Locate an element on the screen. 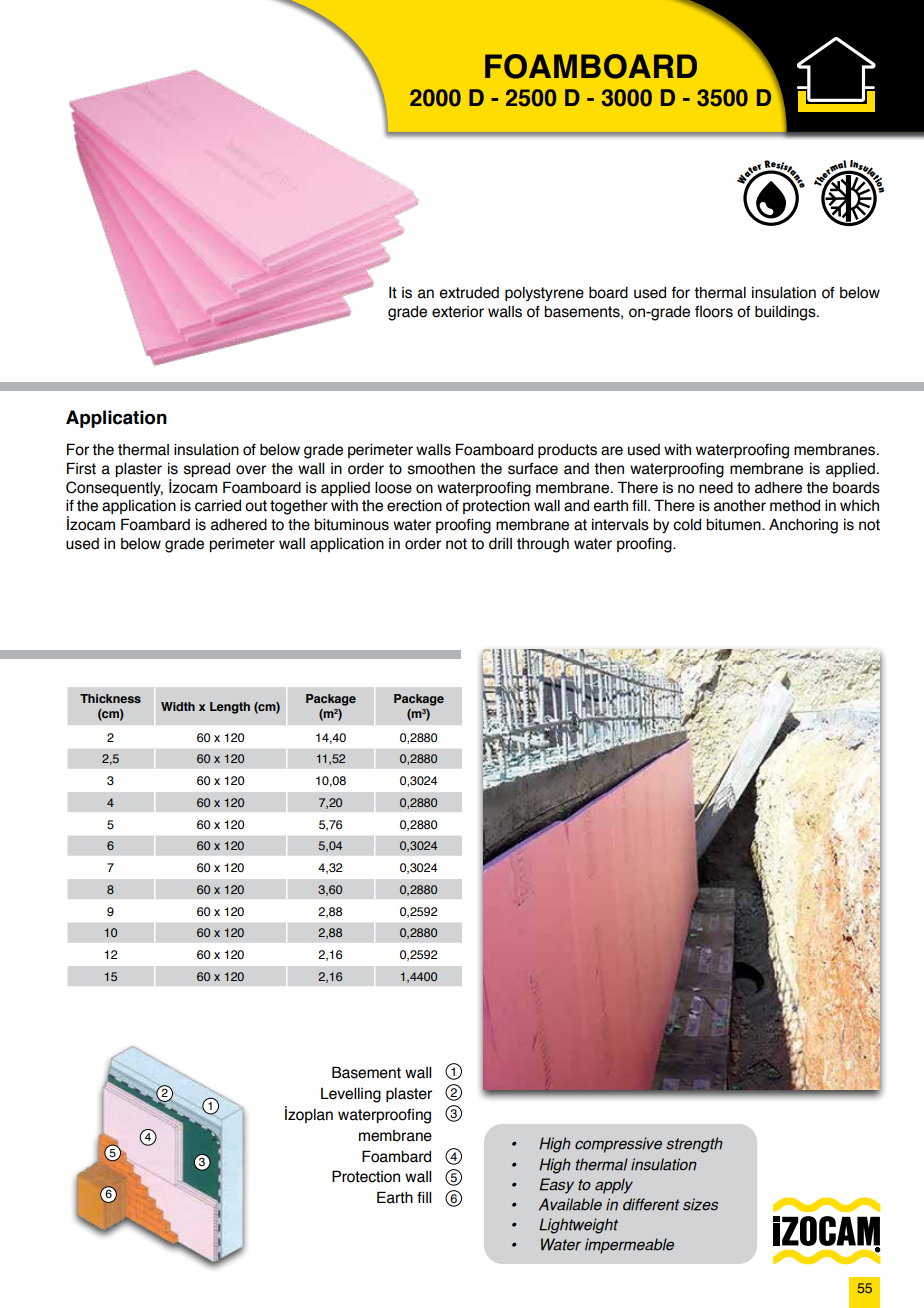  buildings is located at coordinates (786, 313).
